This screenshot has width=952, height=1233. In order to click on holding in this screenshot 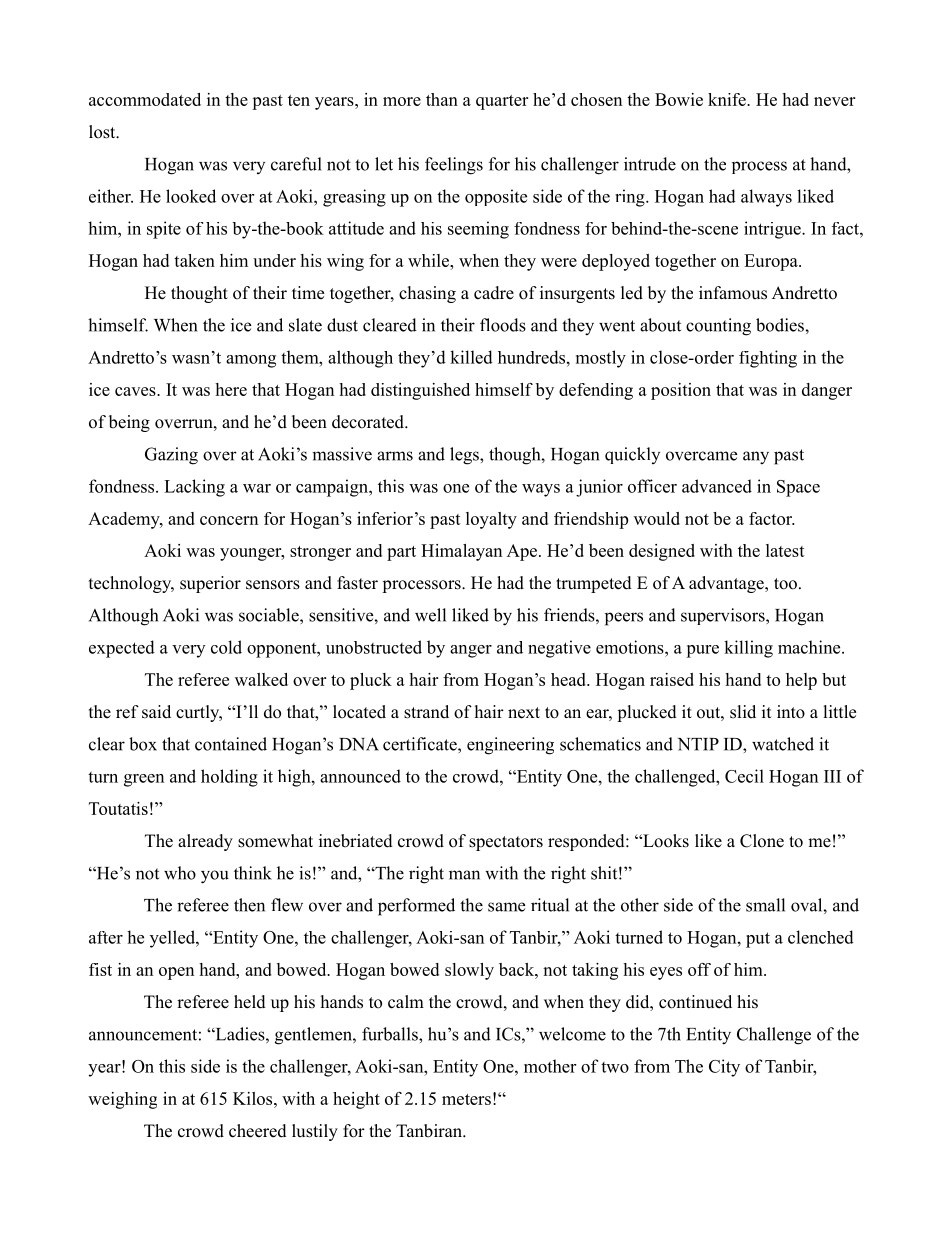, I will do `click(229, 778)`.
